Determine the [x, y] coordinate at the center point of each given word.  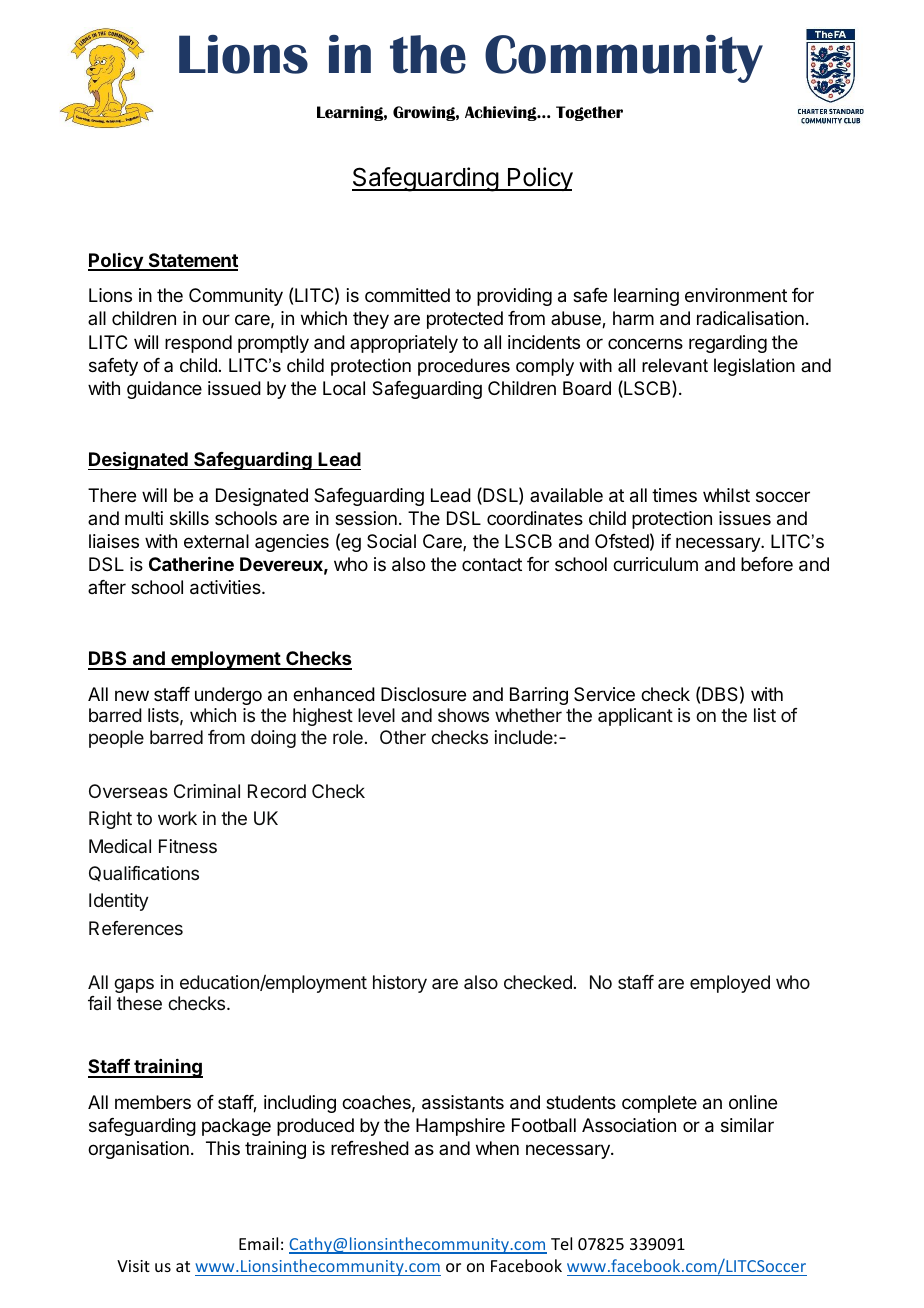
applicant [635, 717]
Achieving [502, 113]
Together [589, 113]
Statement [192, 261]
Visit [133, 1266]
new [132, 695]
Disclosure [423, 694]
